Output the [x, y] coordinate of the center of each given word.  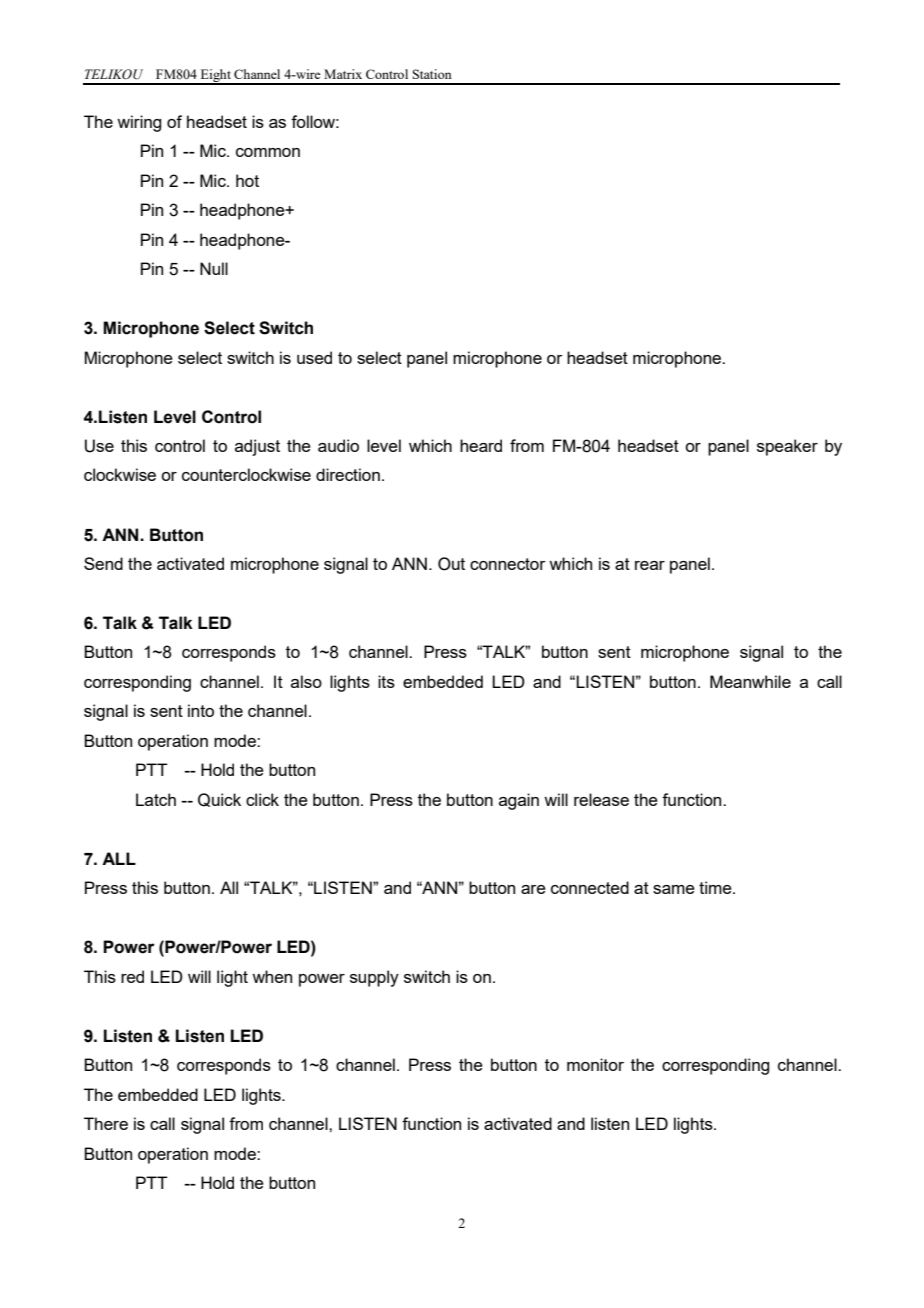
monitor [595, 1064]
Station [432, 74]
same [674, 889]
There [106, 1123]
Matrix [343, 74]
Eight [215, 77]
